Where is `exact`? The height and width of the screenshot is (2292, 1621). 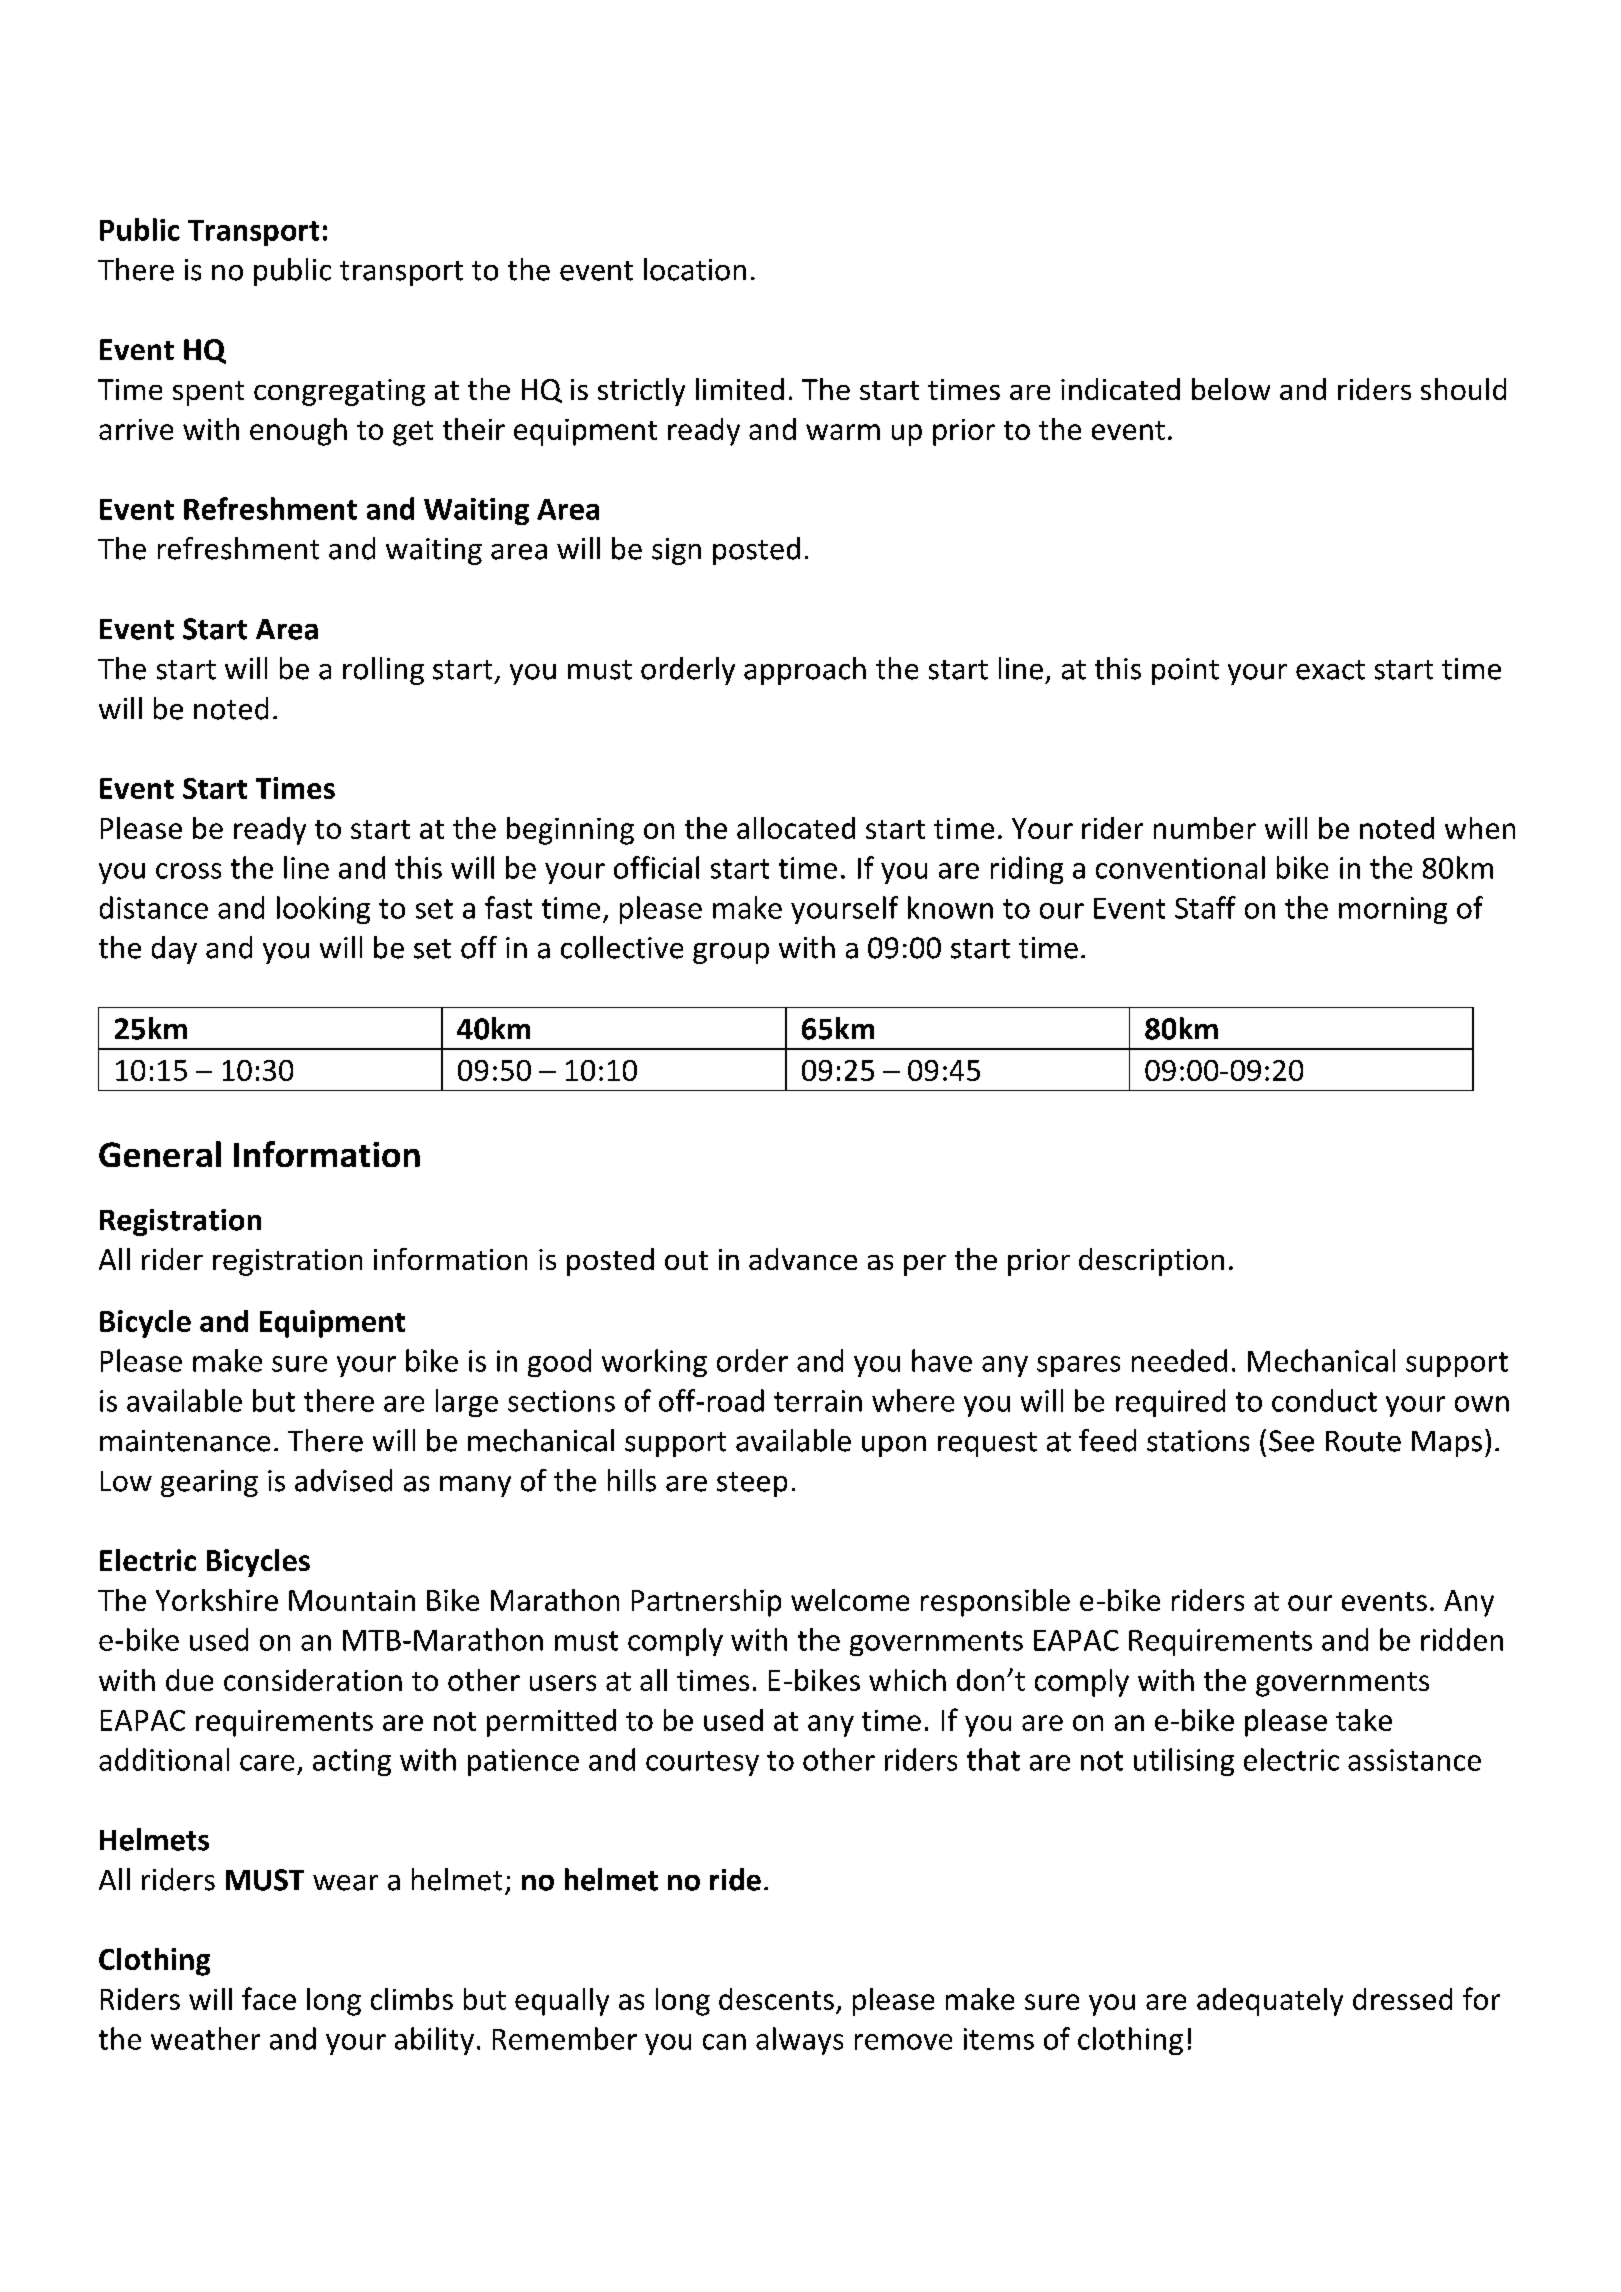 exact is located at coordinates (1330, 670).
